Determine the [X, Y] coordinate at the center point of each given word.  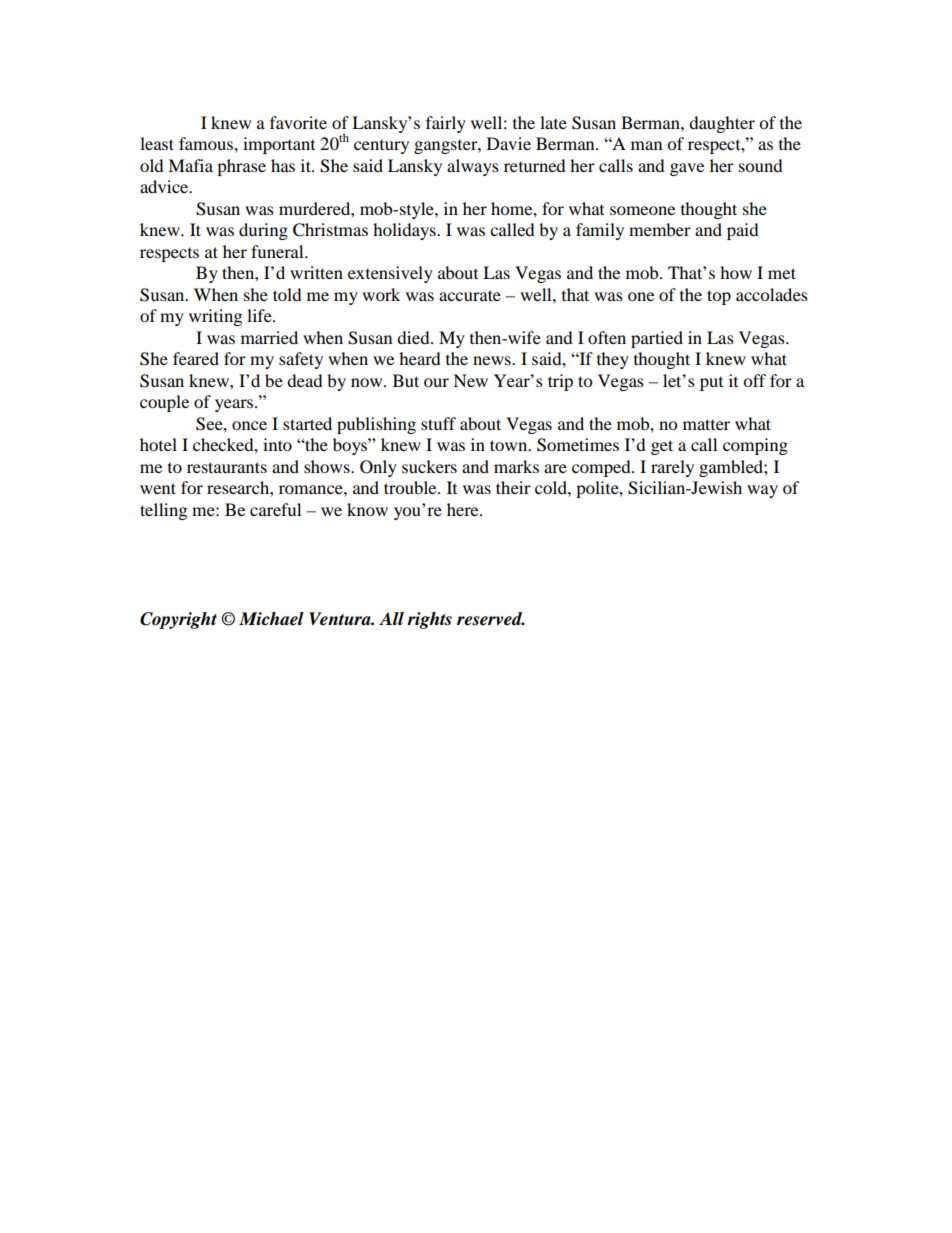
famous [207, 143]
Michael [271, 619]
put [711, 384]
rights [429, 620]
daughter [722, 124]
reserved [491, 619]
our [436, 382]
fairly [446, 124]
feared [196, 358]
